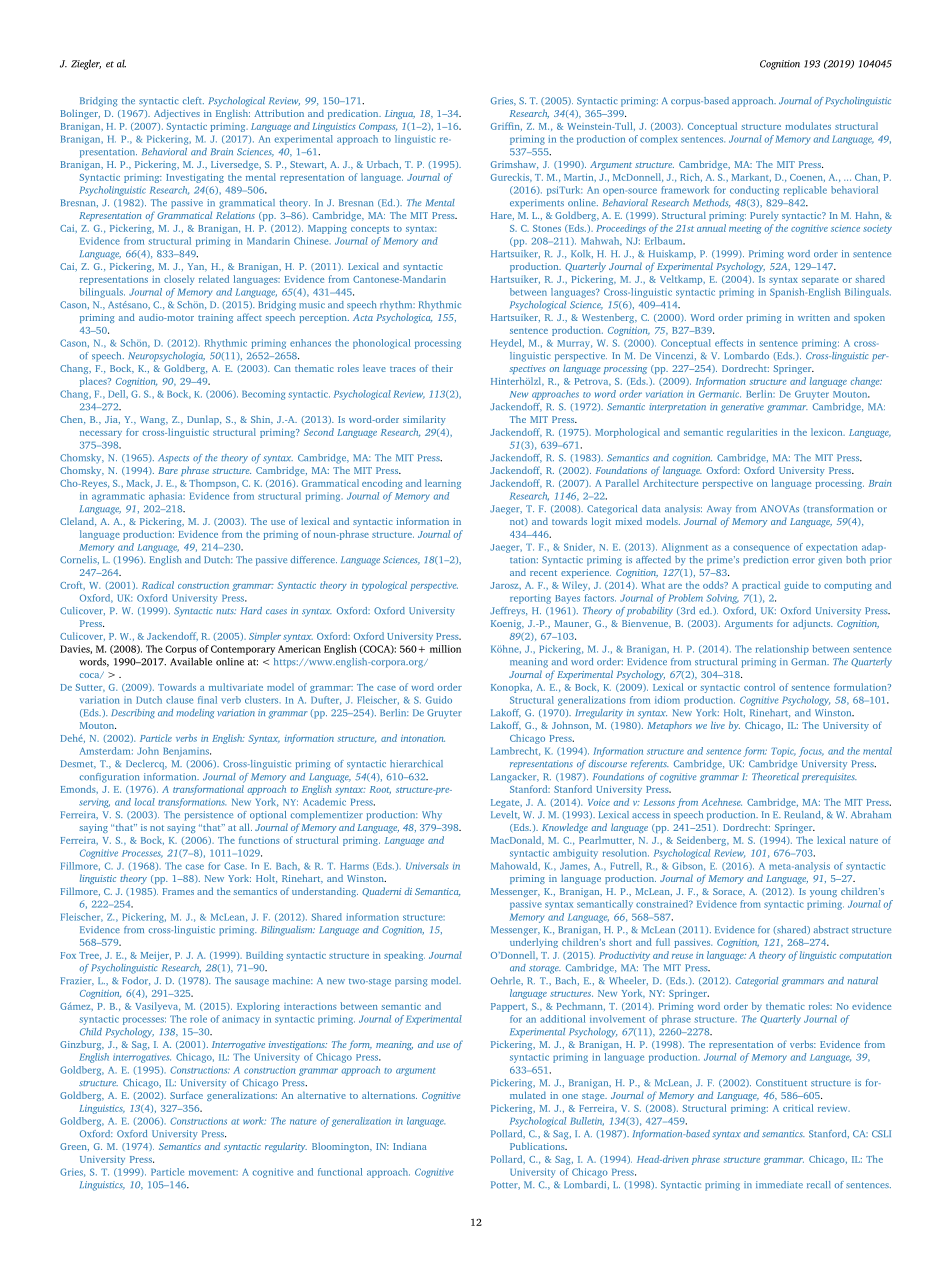  I want to click on young, so click(823, 893).
